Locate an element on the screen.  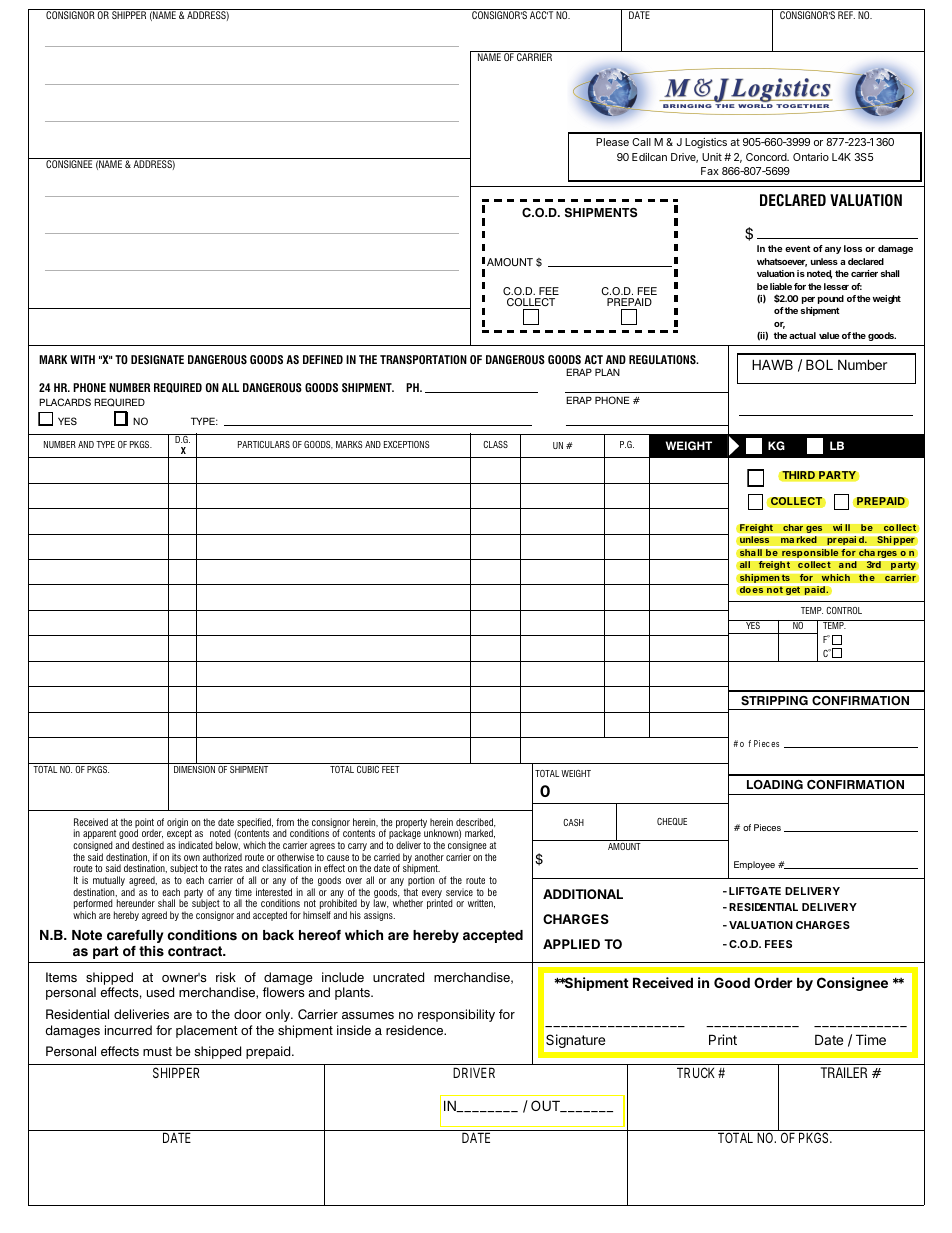
TRANSPORTATION is located at coordinates (423, 359).
